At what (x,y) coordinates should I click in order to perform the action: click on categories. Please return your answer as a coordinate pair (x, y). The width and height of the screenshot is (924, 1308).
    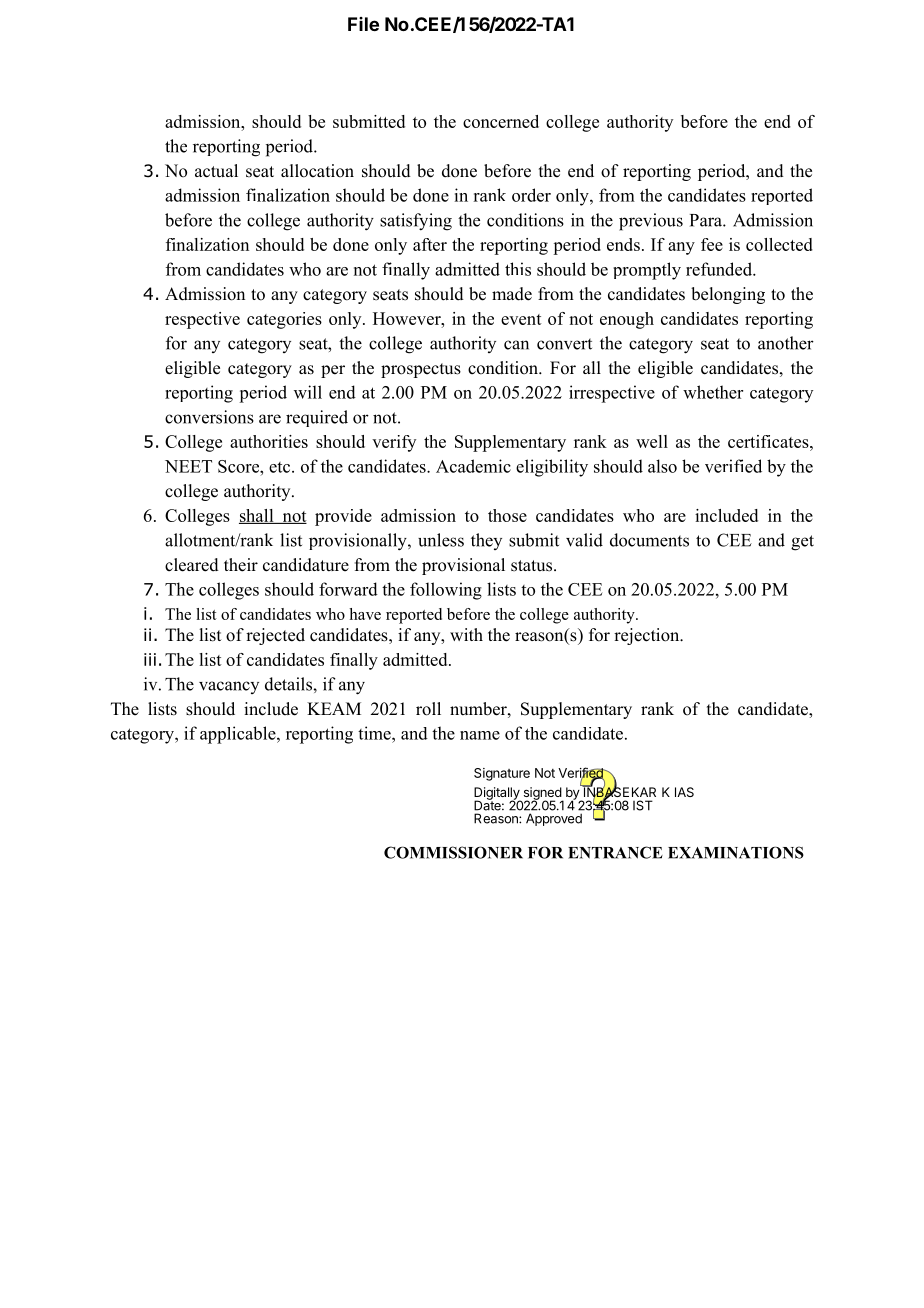
    Looking at the image, I should click on (284, 320).
